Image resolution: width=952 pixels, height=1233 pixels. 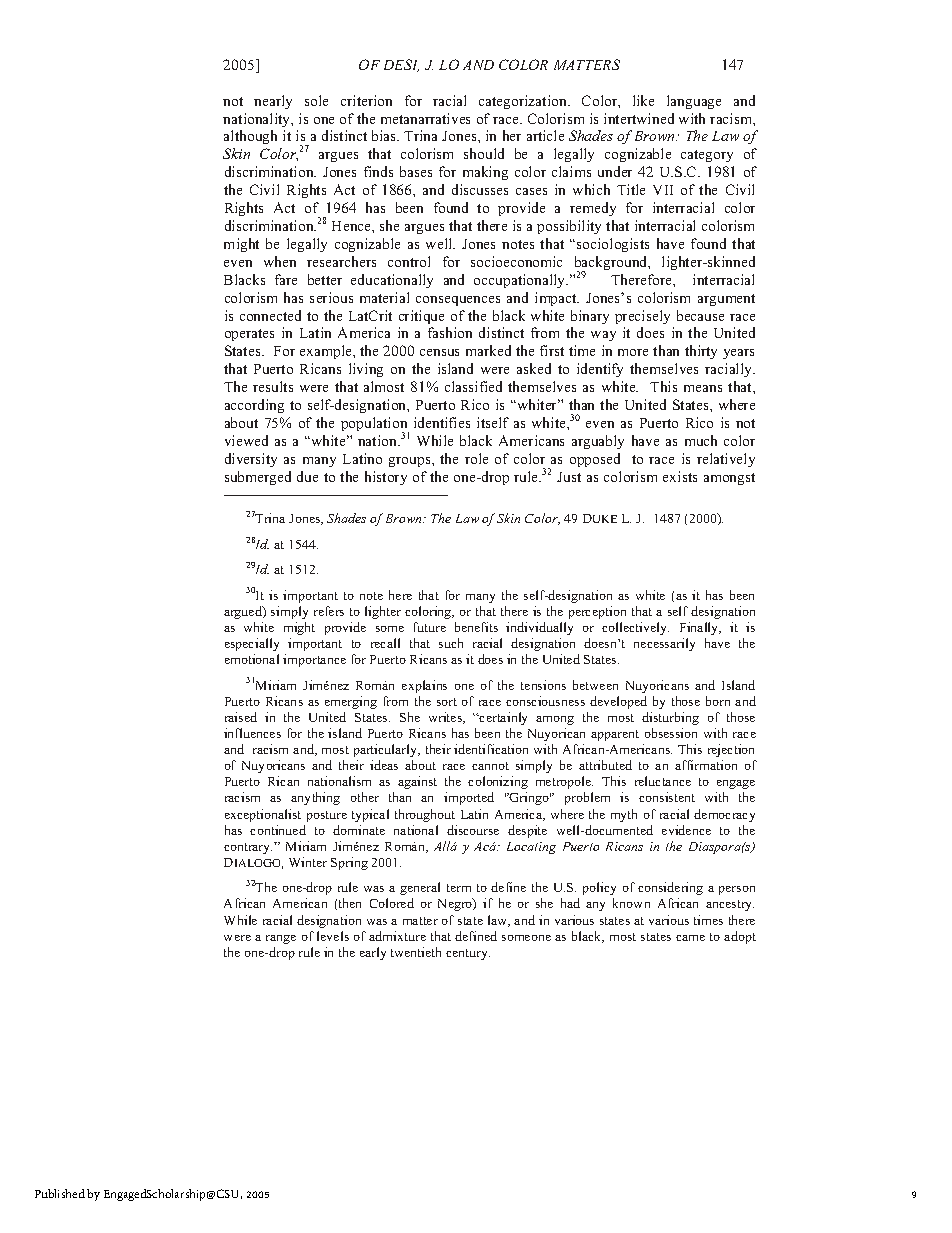 I want to click on exists, so click(x=680, y=476).
